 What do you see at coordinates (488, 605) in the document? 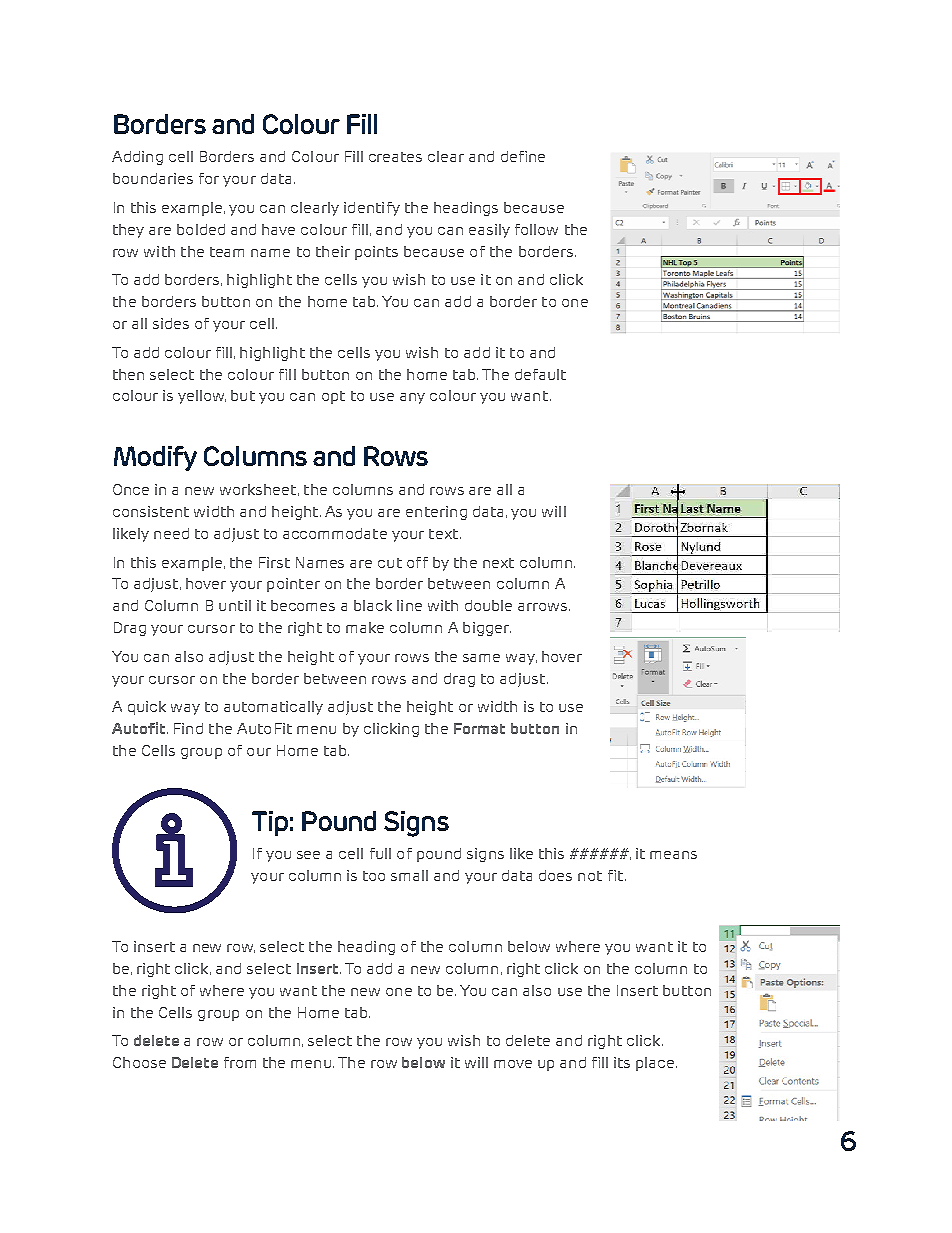
I see `double` at bounding box center [488, 605].
